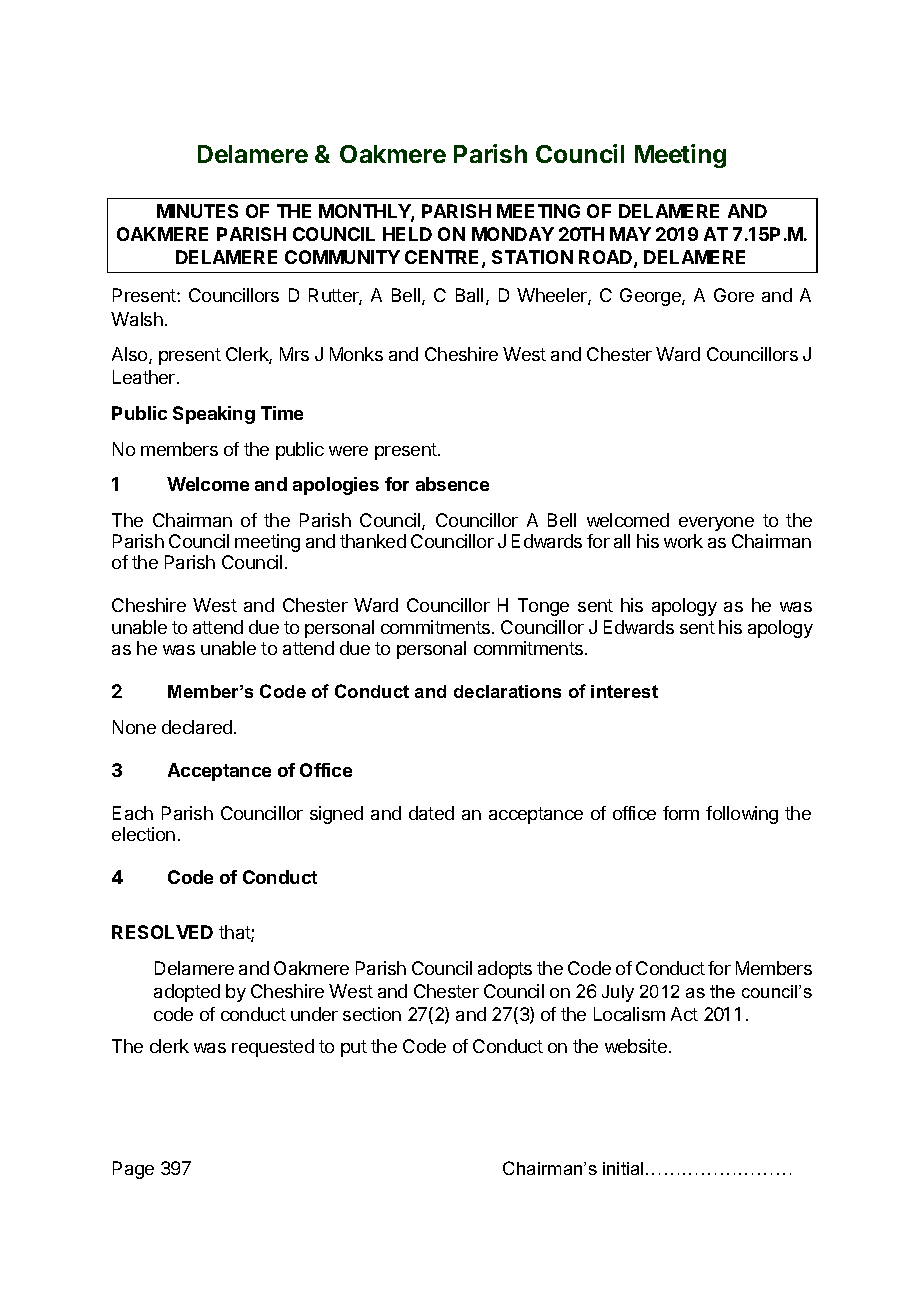 The image size is (924, 1308). I want to click on interest, so click(624, 691).
